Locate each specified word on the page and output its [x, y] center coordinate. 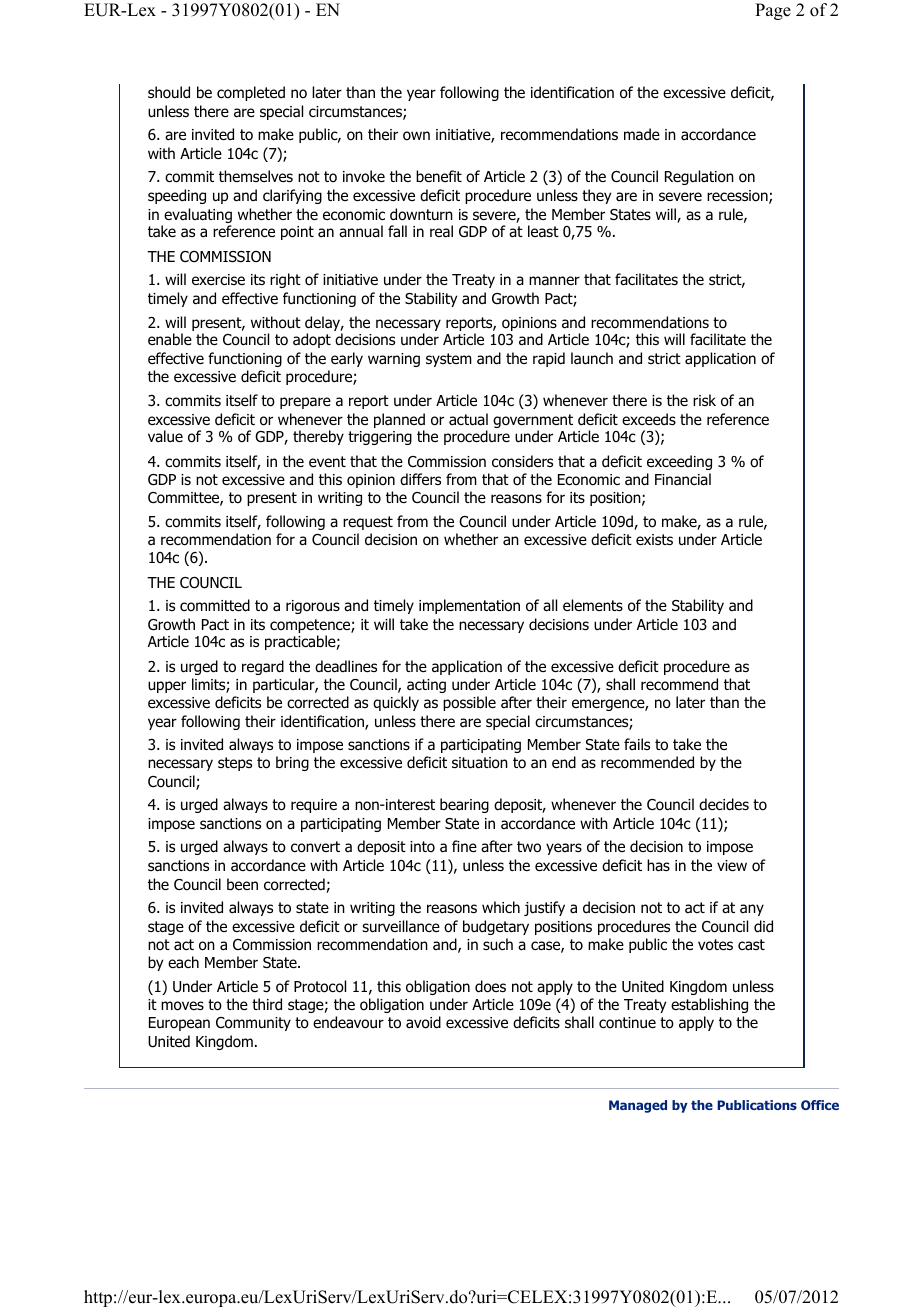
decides [724, 804]
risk [704, 400]
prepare [305, 403]
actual [468, 419]
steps [235, 764]
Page [773, 11]
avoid [423, 1022]
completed [251, 93]
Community [253, 1024]
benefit [439, 176]
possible [469, 703]
